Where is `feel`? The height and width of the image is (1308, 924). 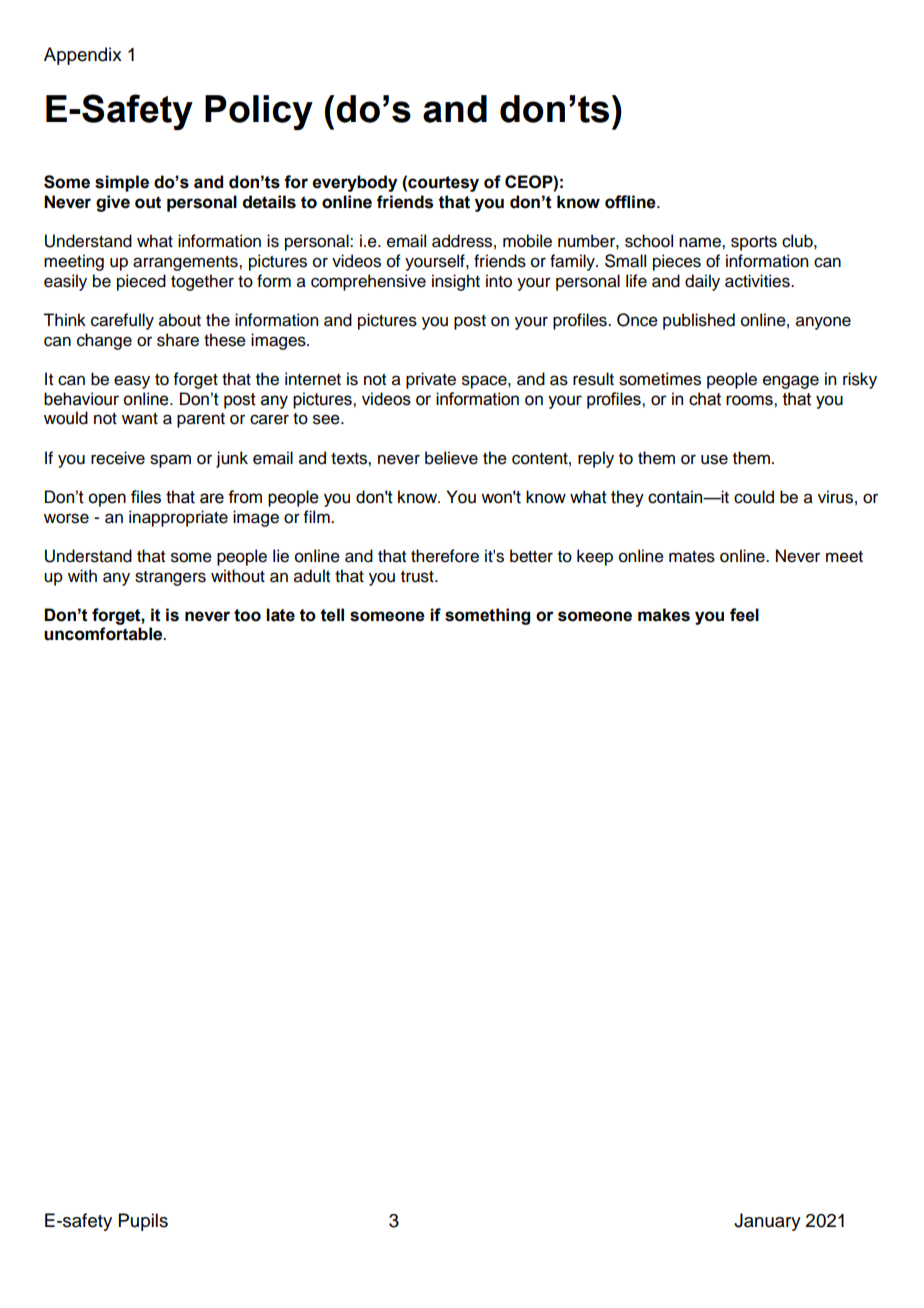
feel is located at coordinates (744, 615).
